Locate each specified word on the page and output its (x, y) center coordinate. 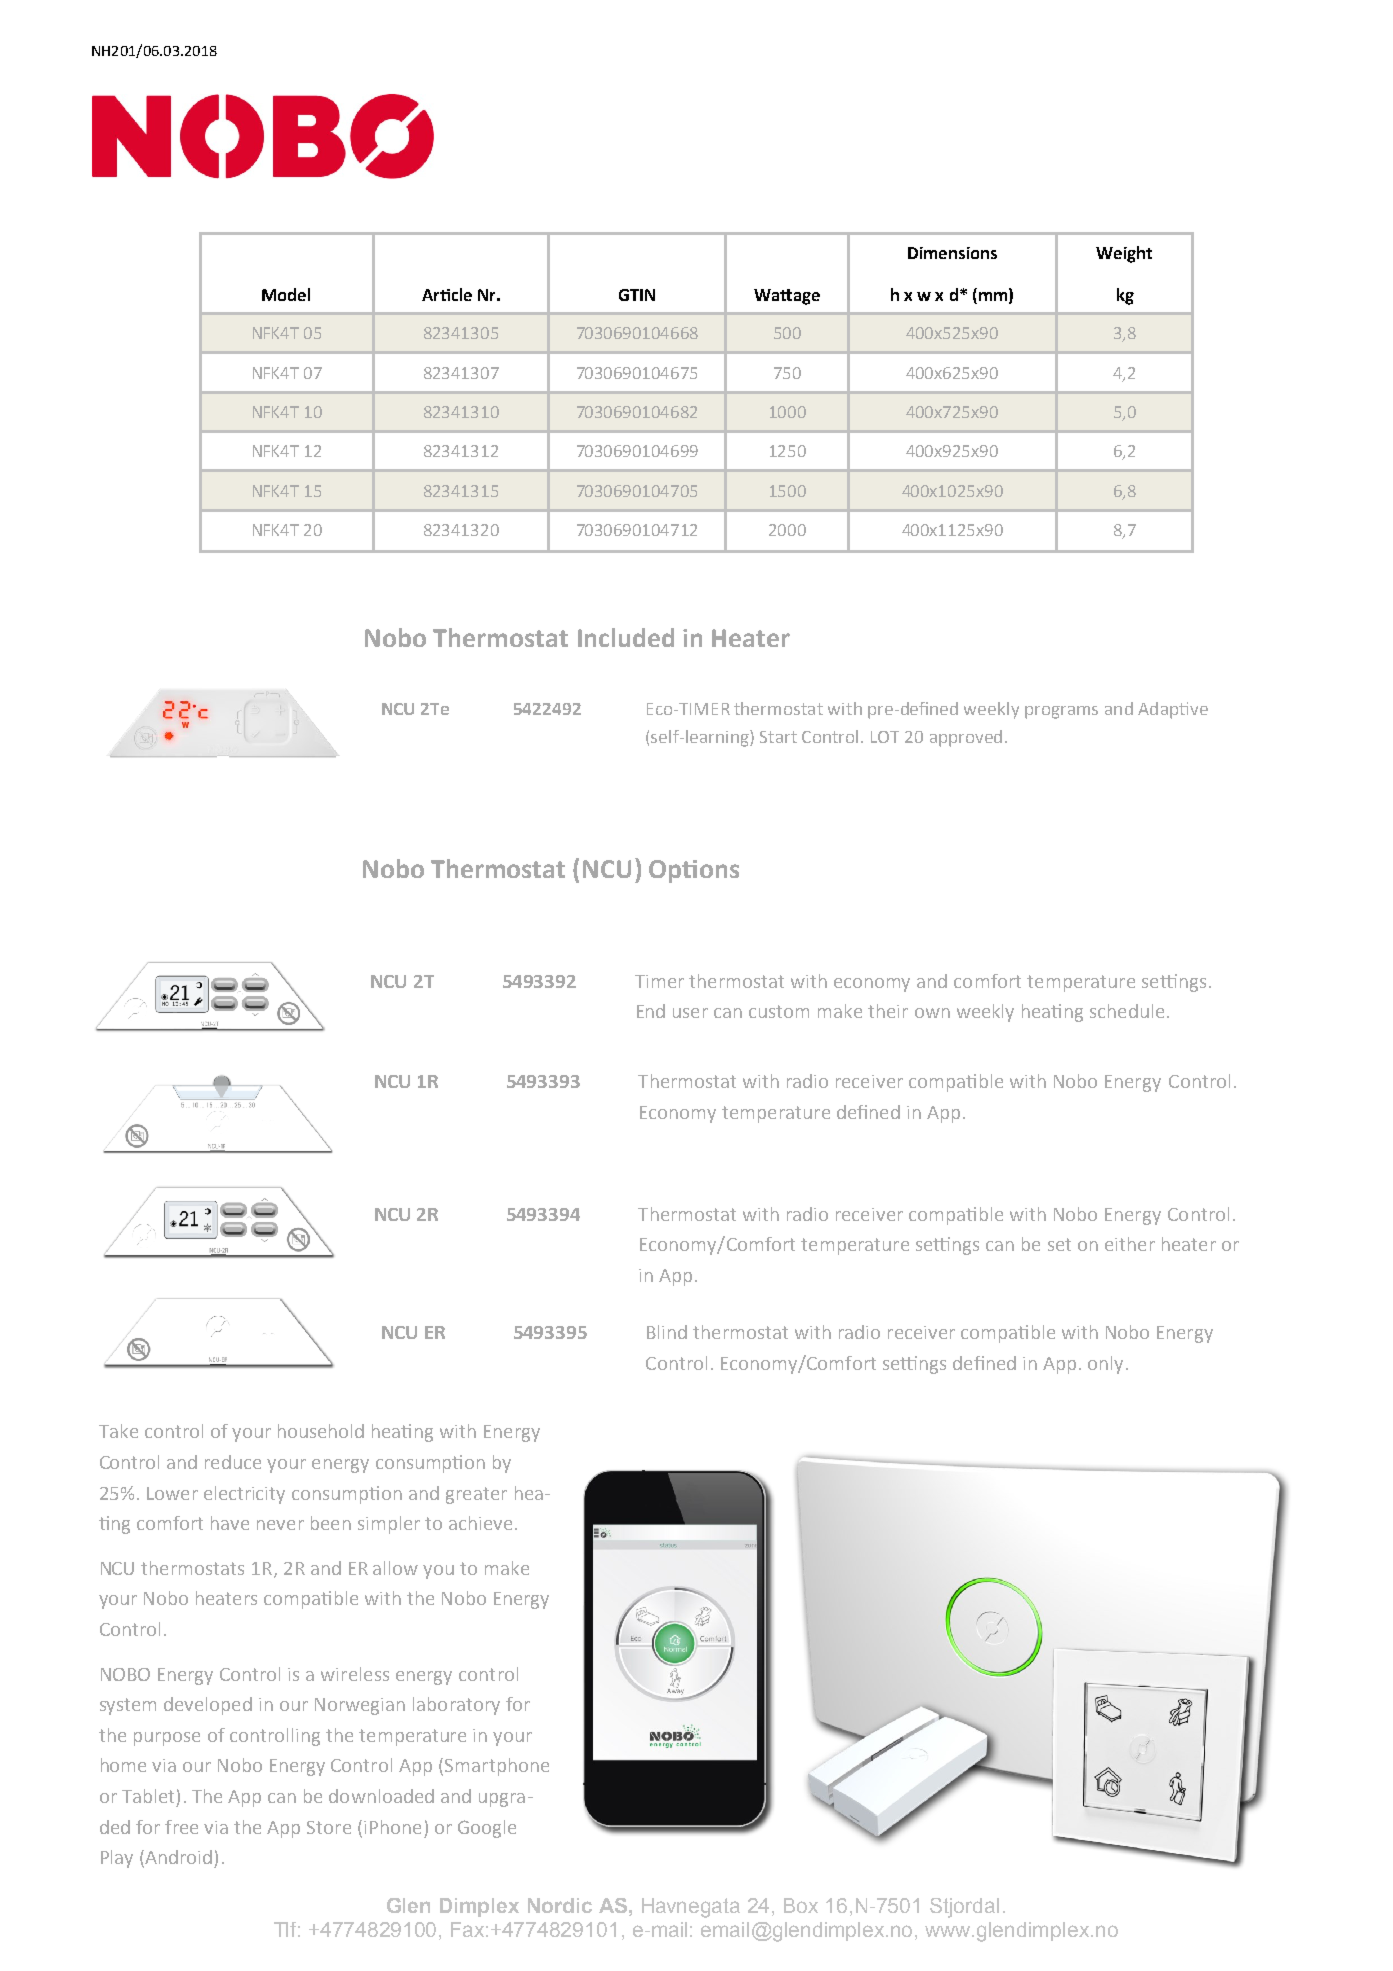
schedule (1127, 1011)
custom (779, 1011)
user (690, 1013)
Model (286, 294)
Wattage (787, 297)
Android (177, 1858)
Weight (1124, 254)
